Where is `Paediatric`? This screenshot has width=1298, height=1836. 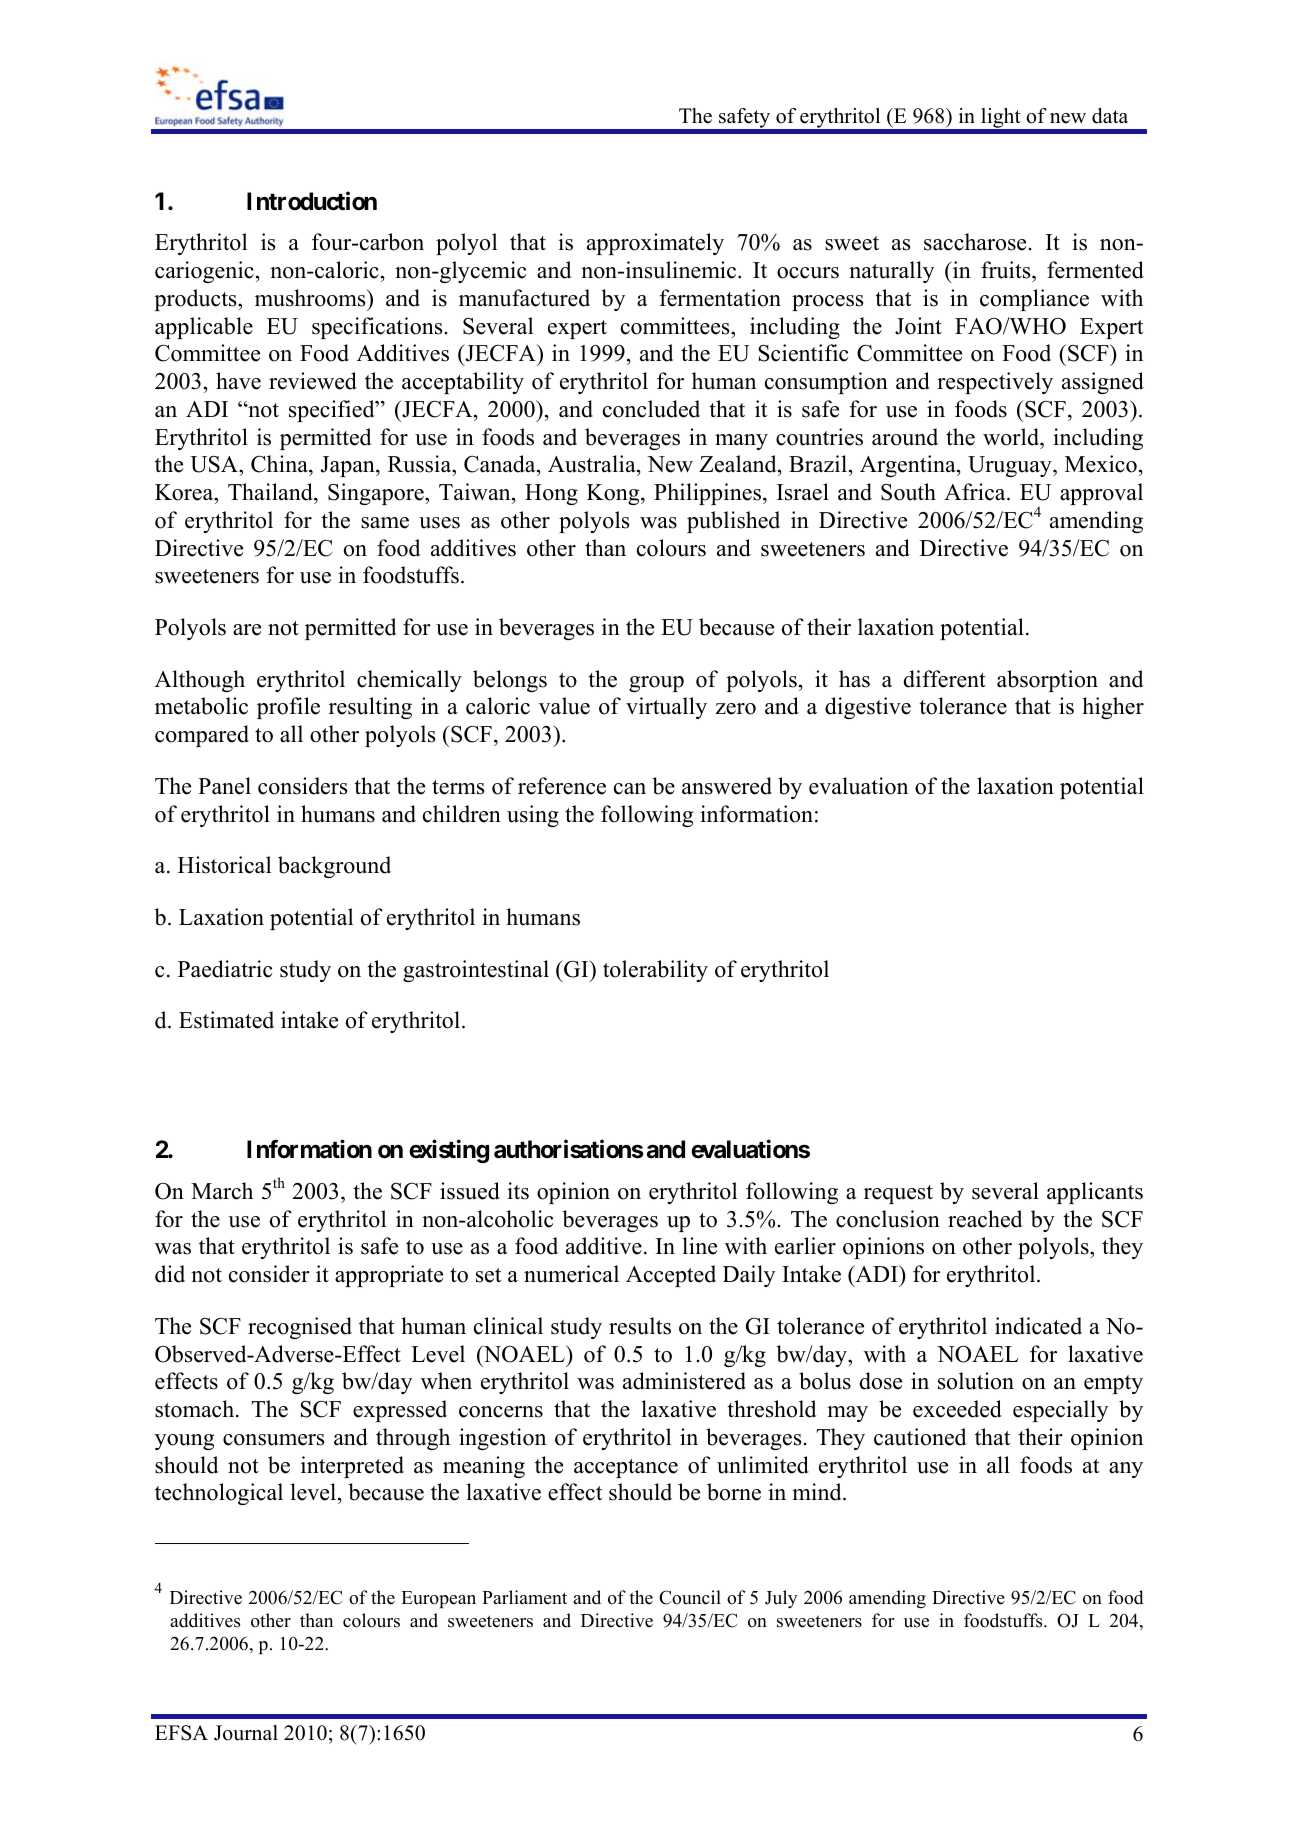 Paediatric is located at coordinates (225, 969).
